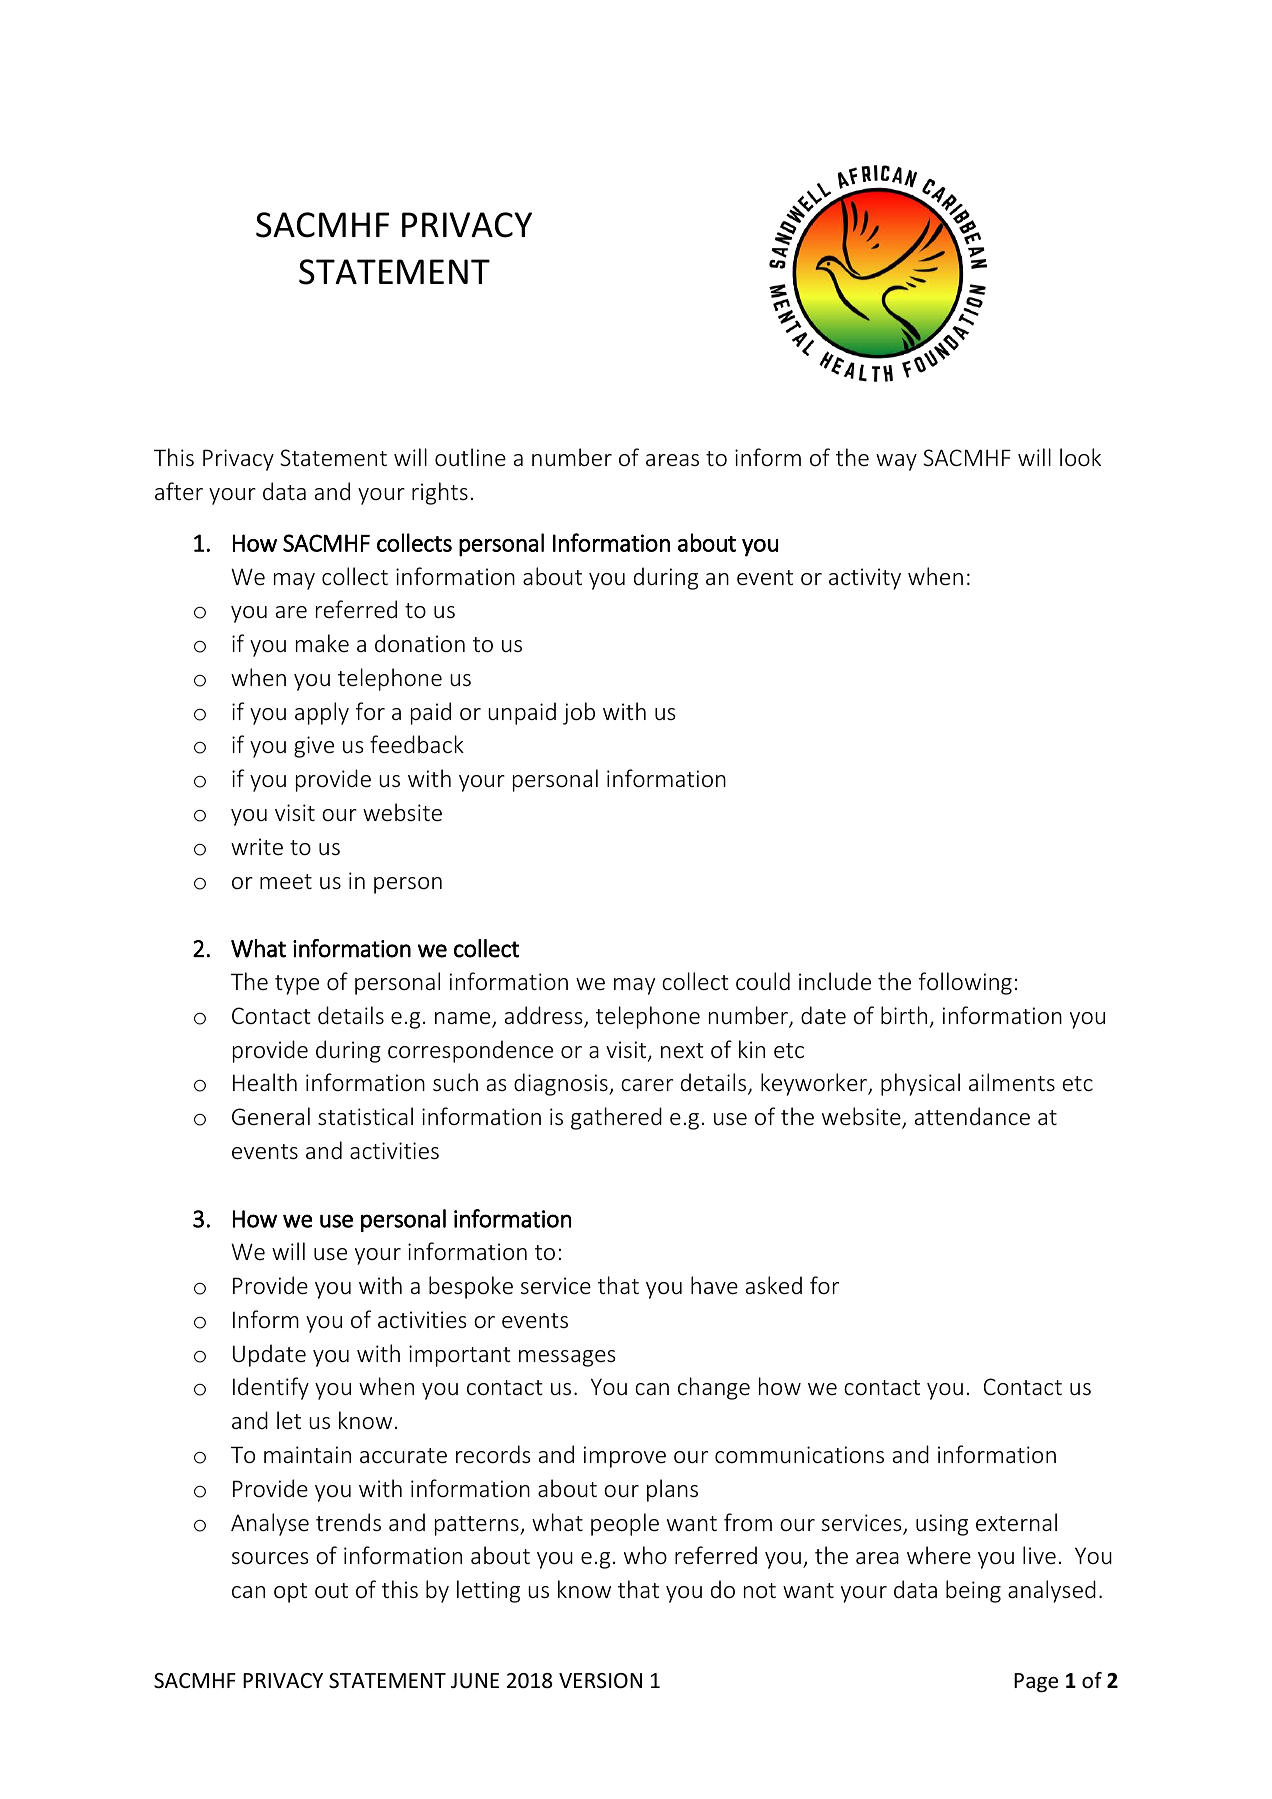 Image resolution: width=1272 pixels, height=1799 pixels. What do you see at coordinates (179, 491) in the document?
I see `after` at bounding box center [179, 491].
